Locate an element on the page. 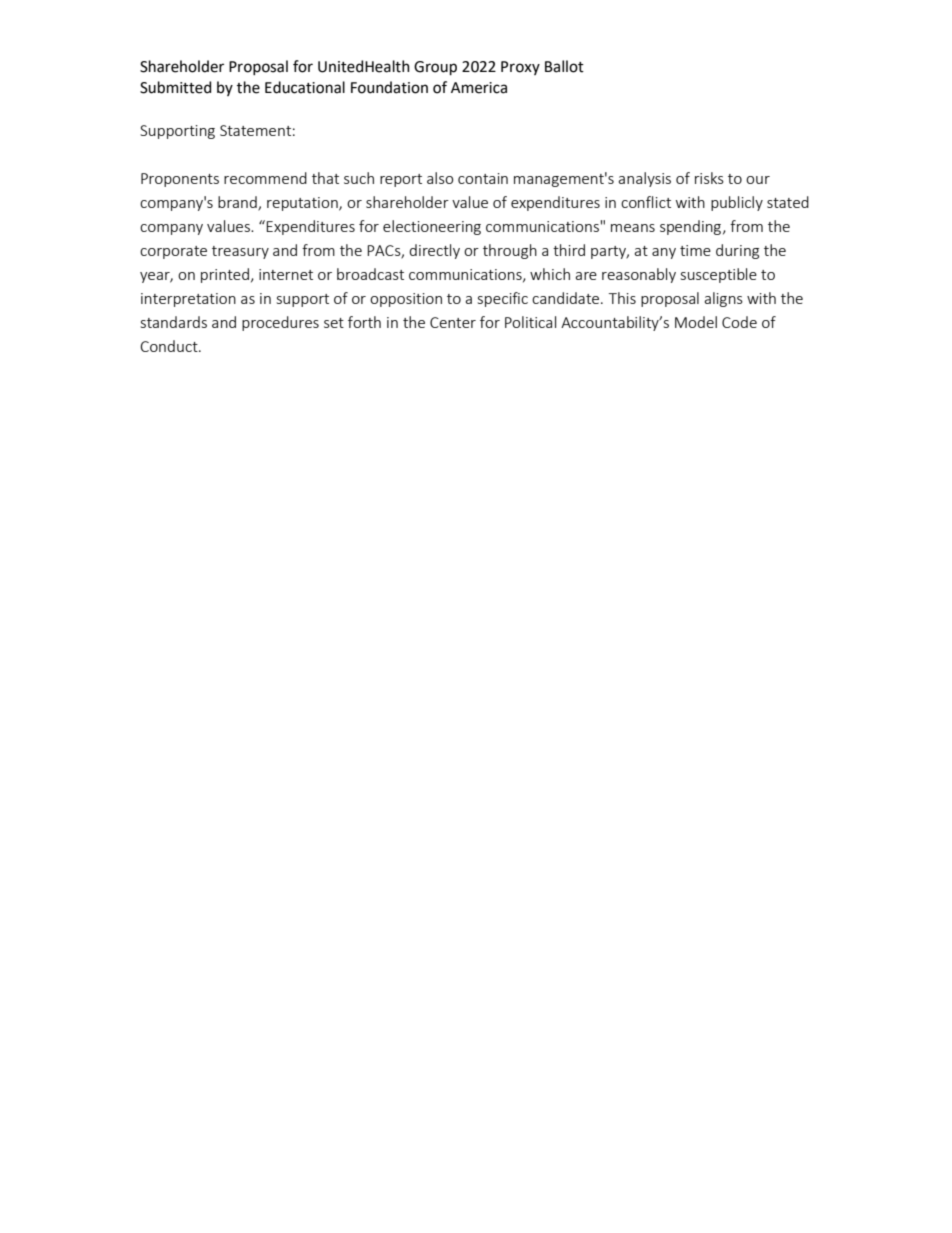 This image has height=1233, width=952. Proxy is located at coordinates (520, 68).
